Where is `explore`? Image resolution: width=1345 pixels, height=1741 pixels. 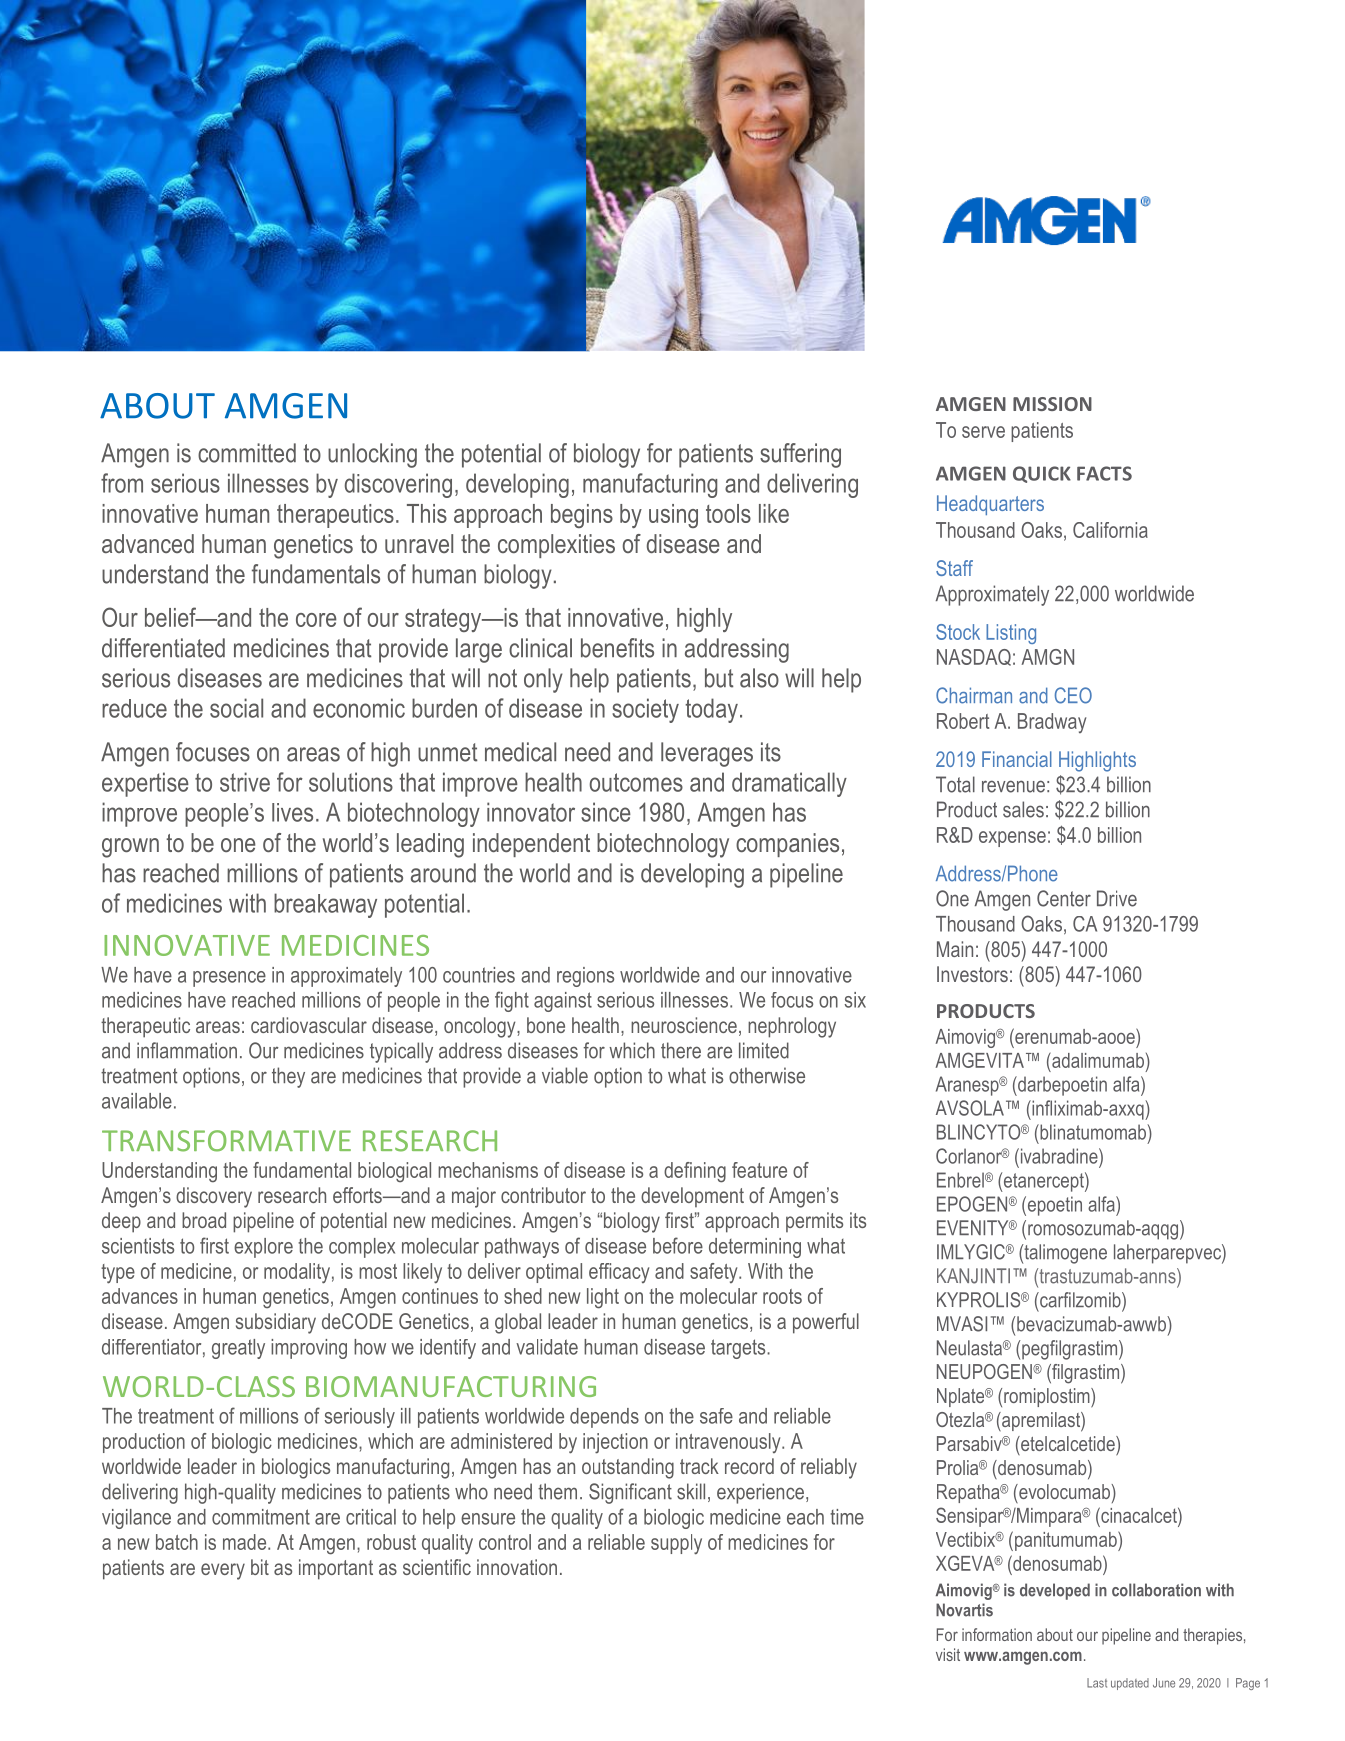 explore is located at coordinates (263, 1248).
